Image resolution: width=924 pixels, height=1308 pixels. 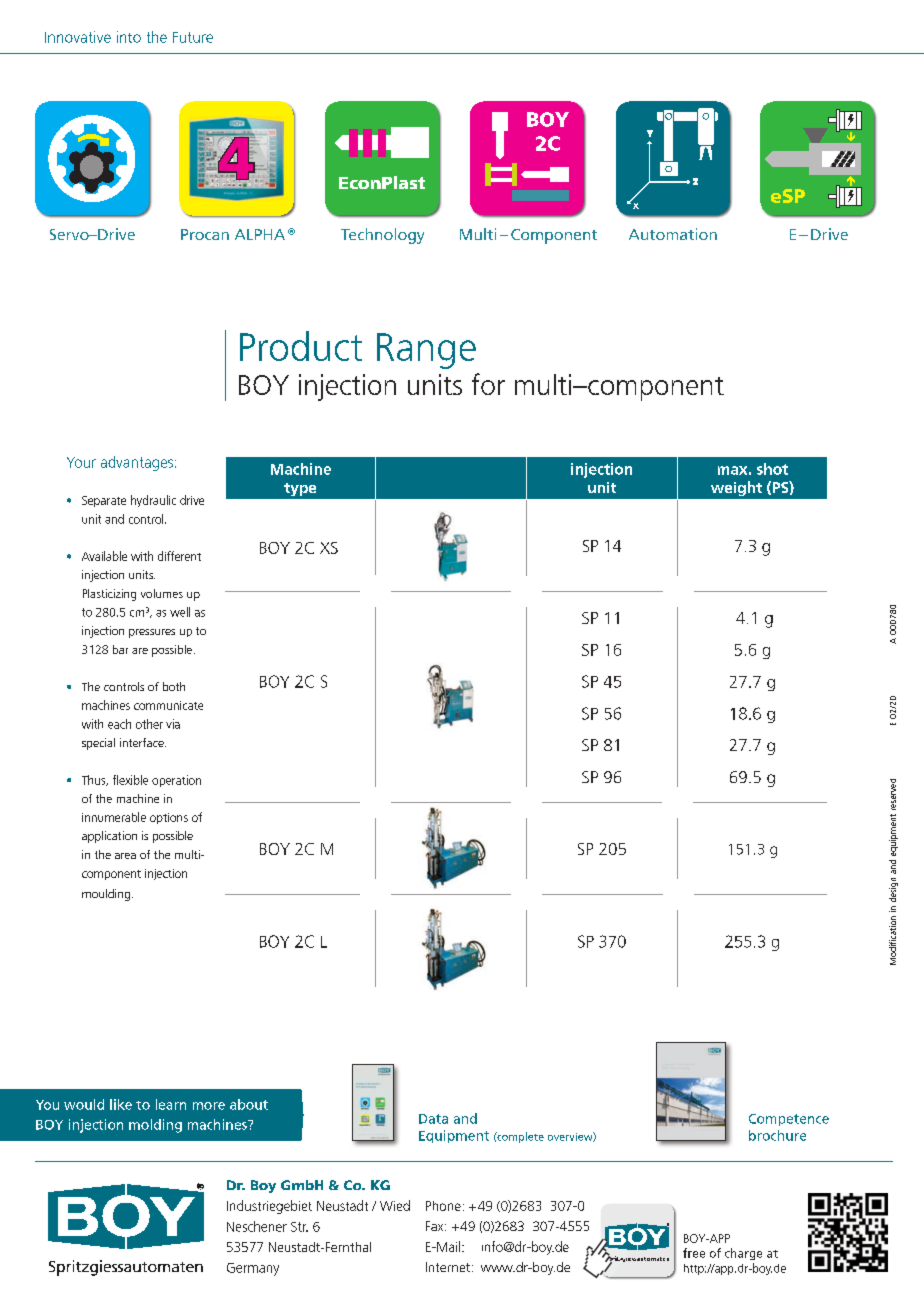 What do you see at coordinates (772, 469) in the image?
I see `shot` at bounding box center [772, 469].
